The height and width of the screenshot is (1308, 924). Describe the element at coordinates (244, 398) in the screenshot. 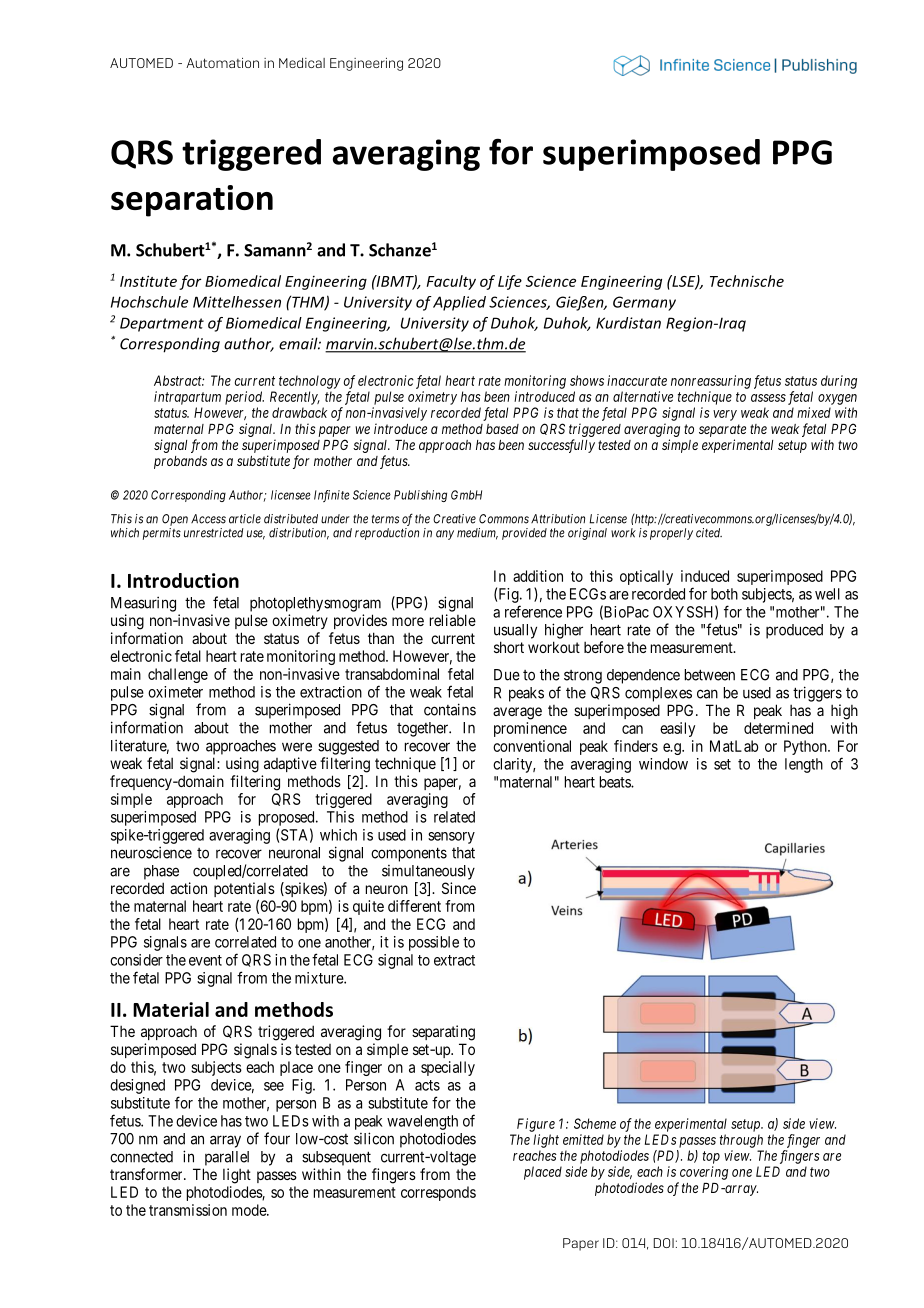

I see `period` at that location.
